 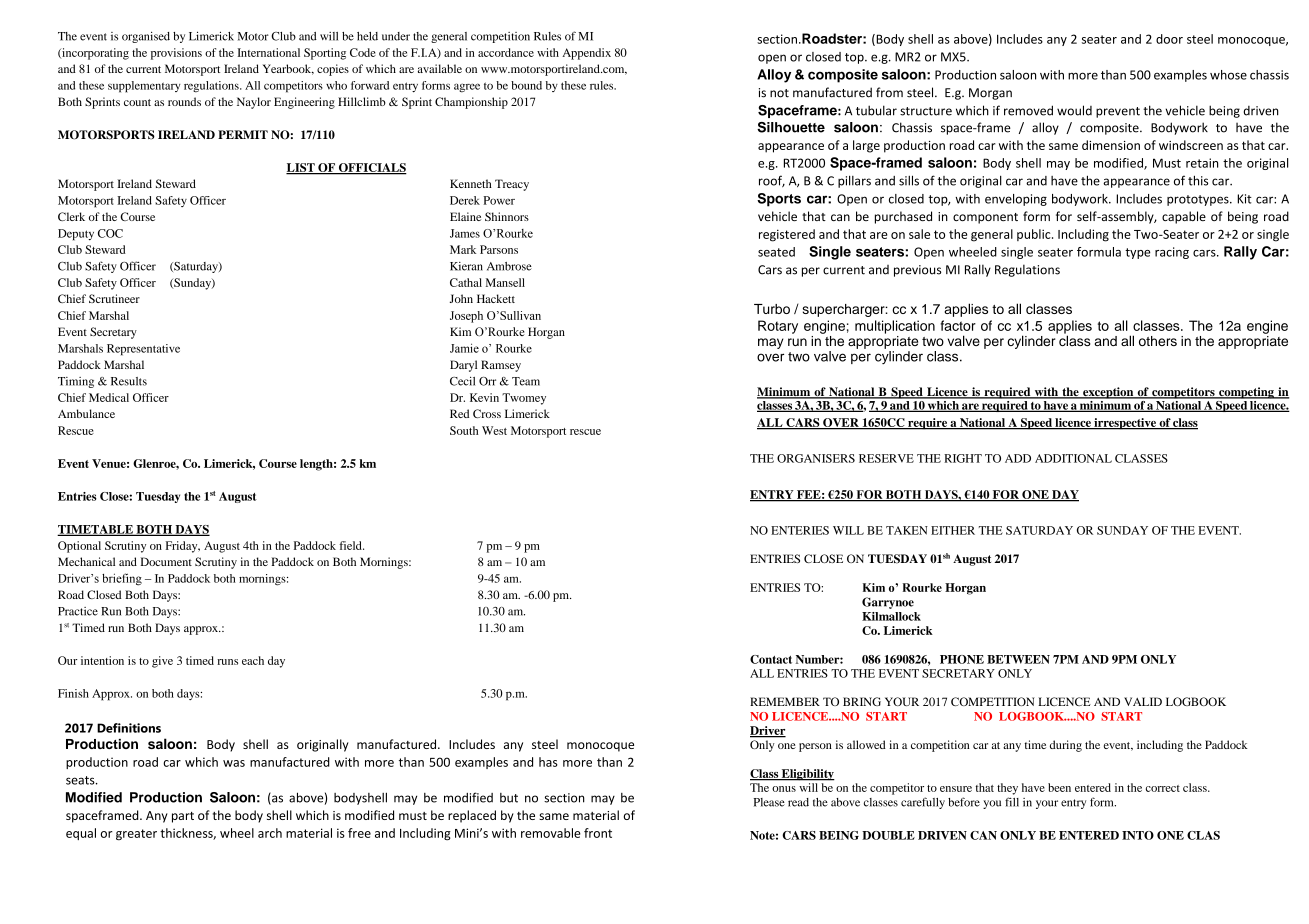 I want to click on Ambulance, so click(x=86, y=413).
